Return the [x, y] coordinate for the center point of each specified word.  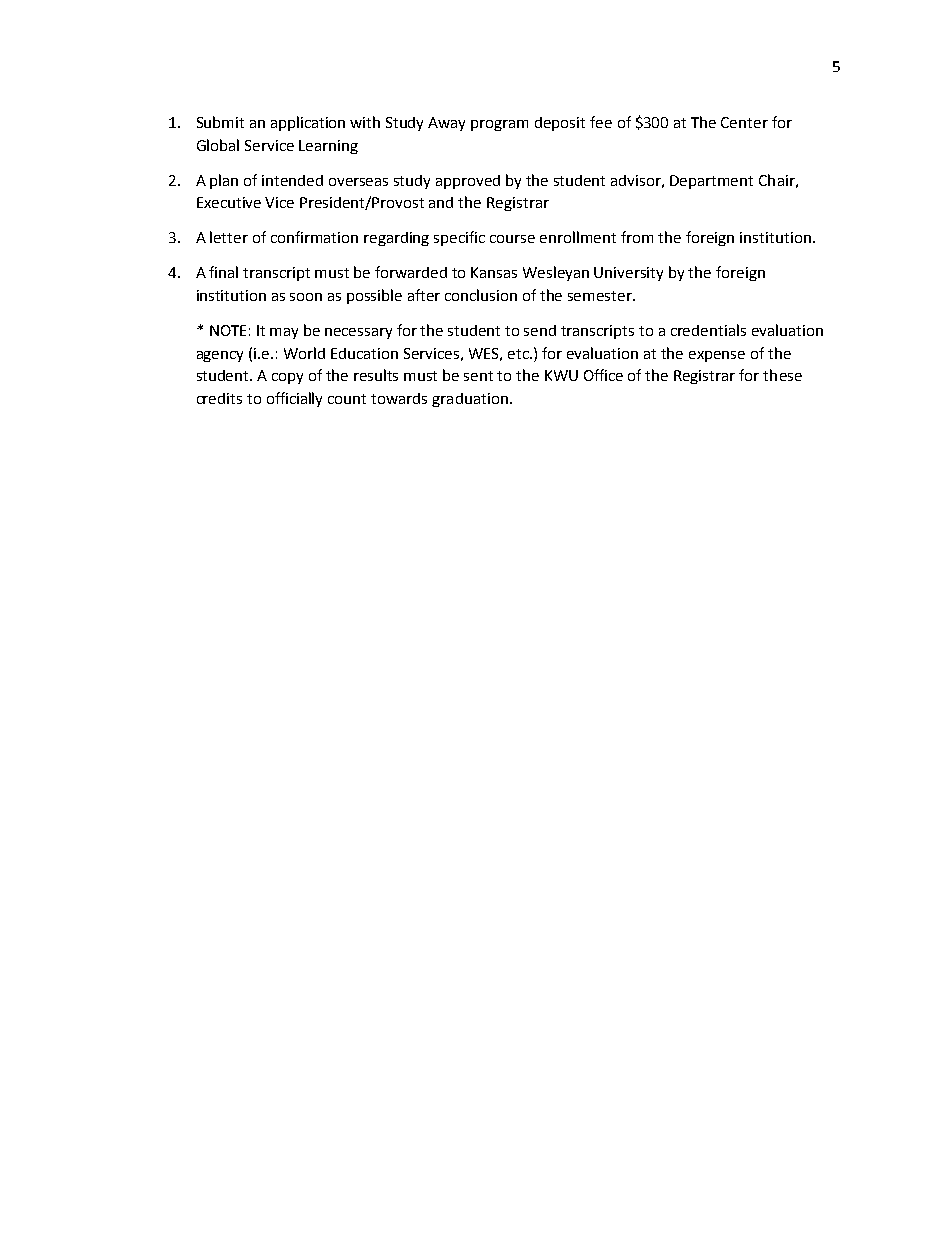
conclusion [481, 295]
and [441, 202]
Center [744, 122]
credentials [708, 330]
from [637, 237]
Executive [229, 202]
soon [306, 297]
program [499, 125]
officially [294, 399]
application [308, 123]
